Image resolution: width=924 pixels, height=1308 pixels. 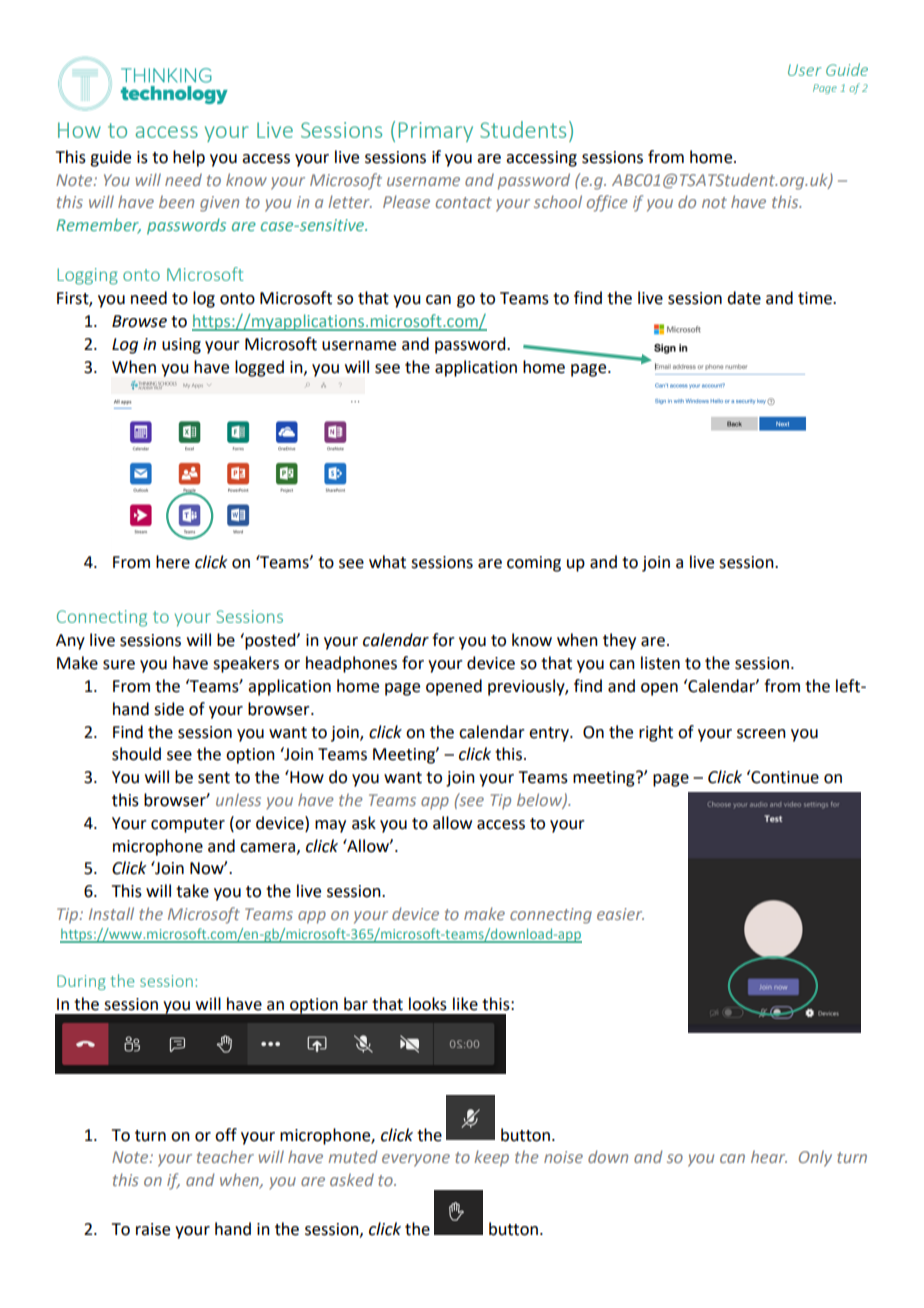 What do you see at coordinates (534, 564) in the page?
I see `coming` at bounding box center [534, 564].
